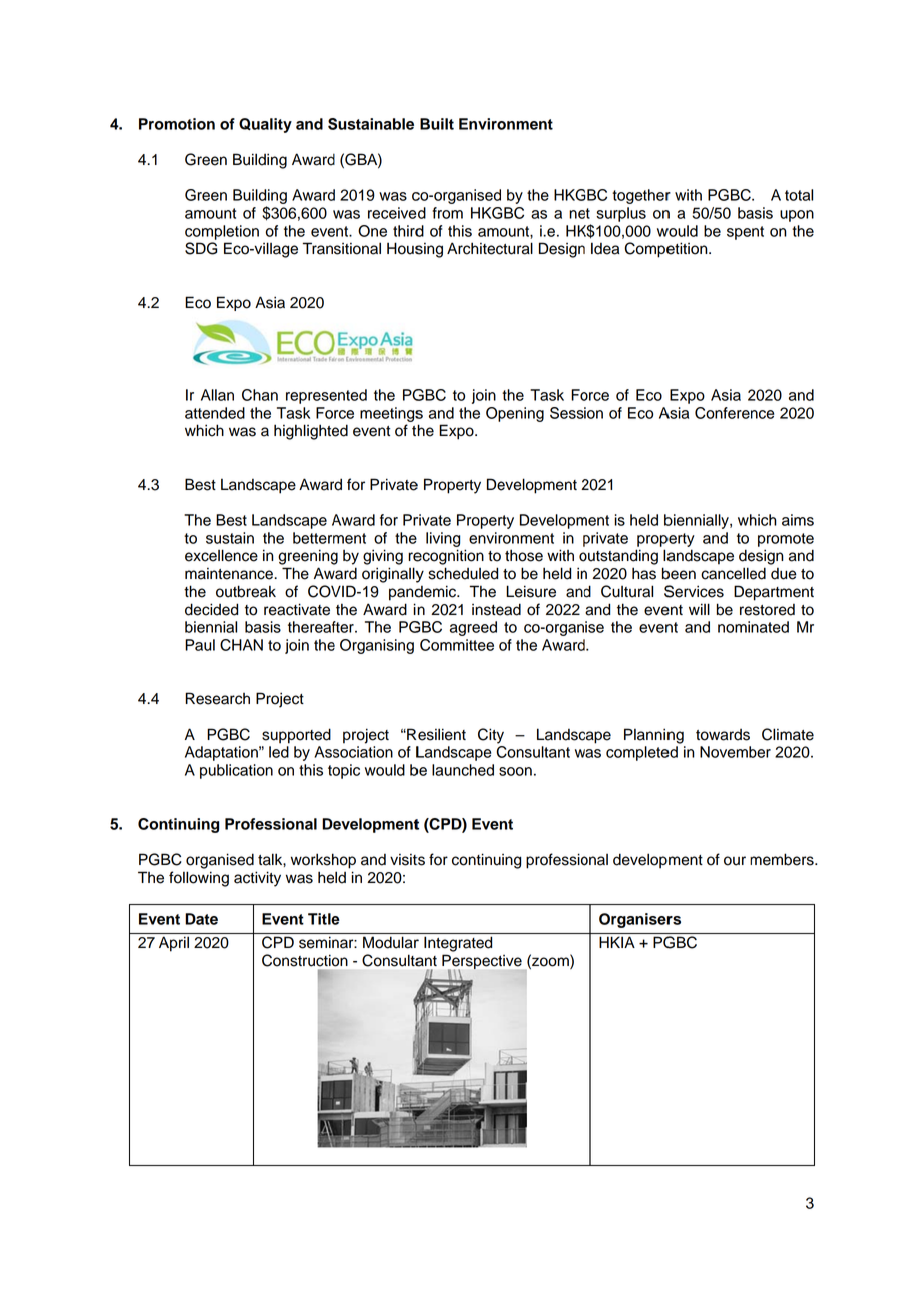  What do you see at coordinates (524, 555) in the screenshot?
I see `those` at bounding box center [524, 555].
